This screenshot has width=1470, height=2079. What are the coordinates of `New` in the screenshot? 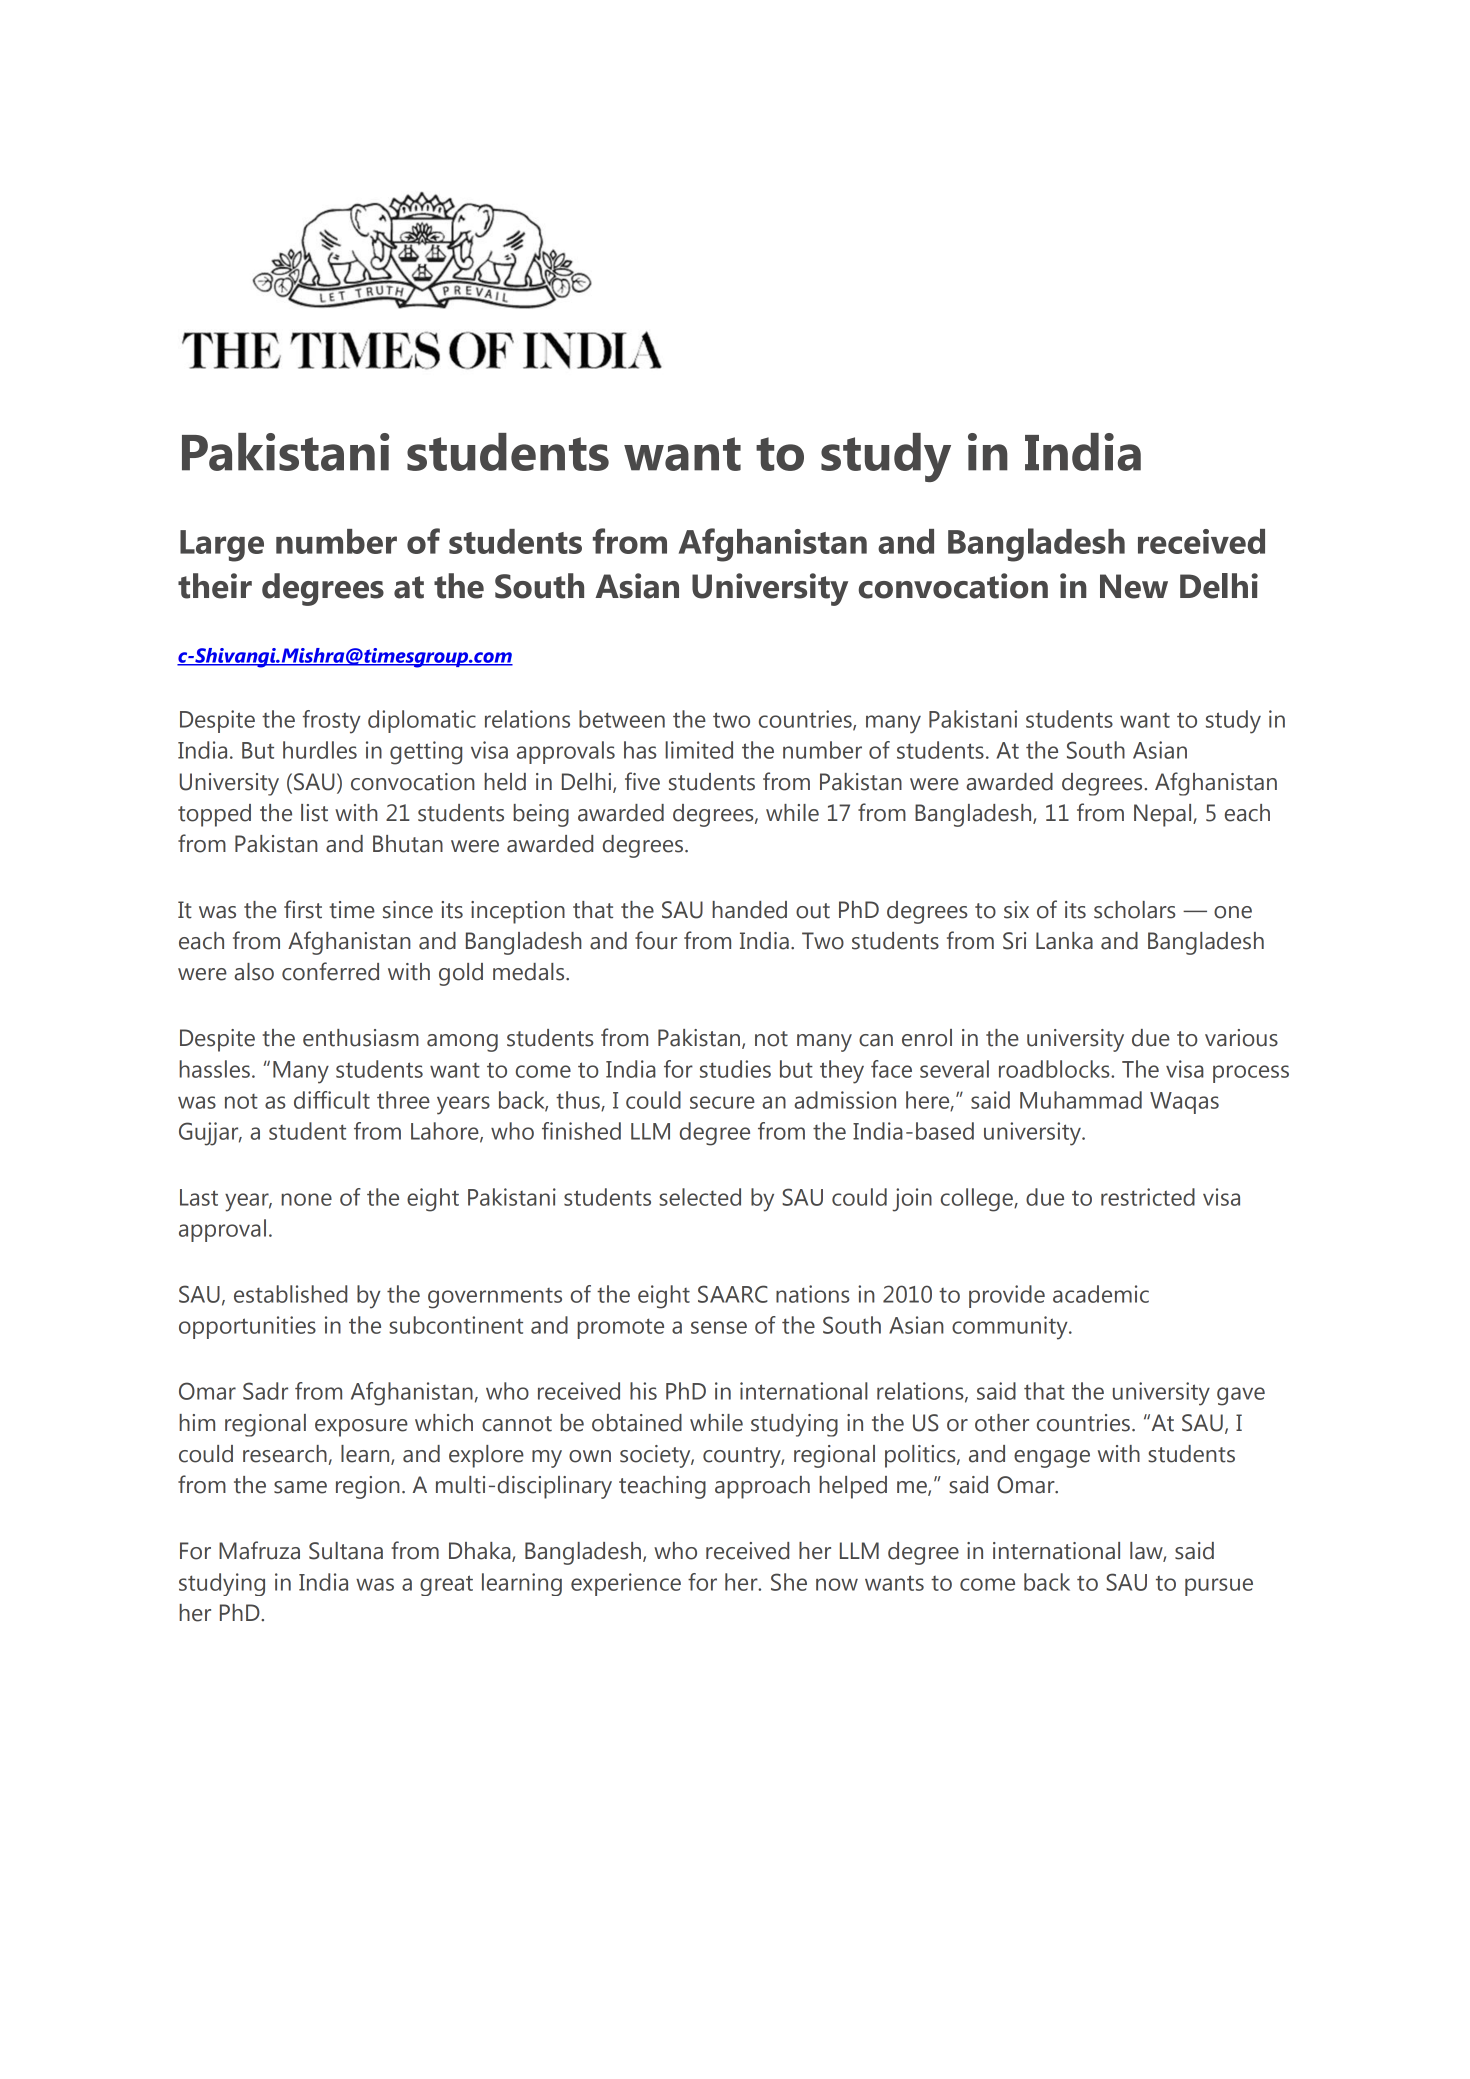 It's located at (1134, 586).
